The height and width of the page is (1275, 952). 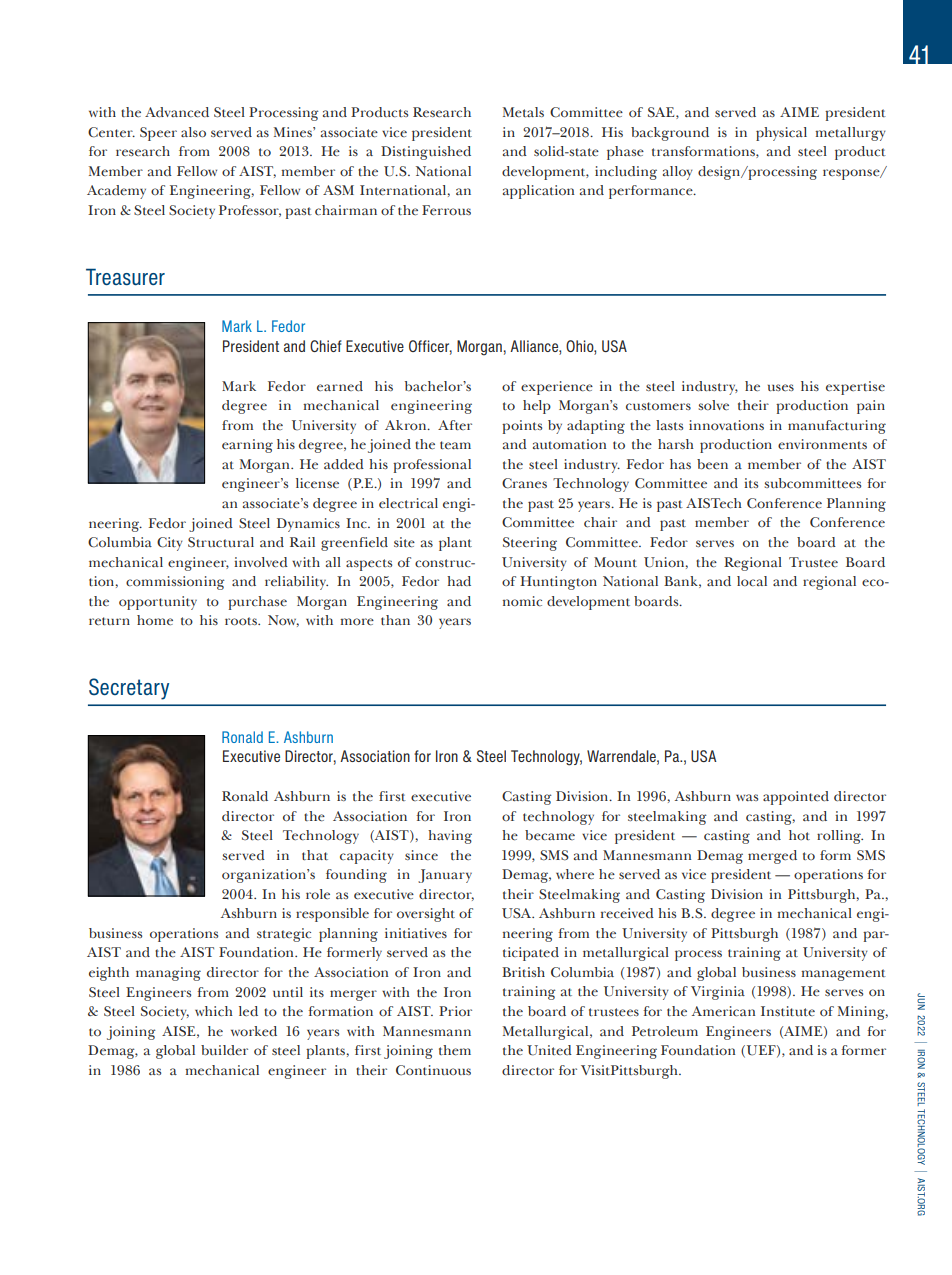 I want to click on physical, so click(x=781, y=134).
